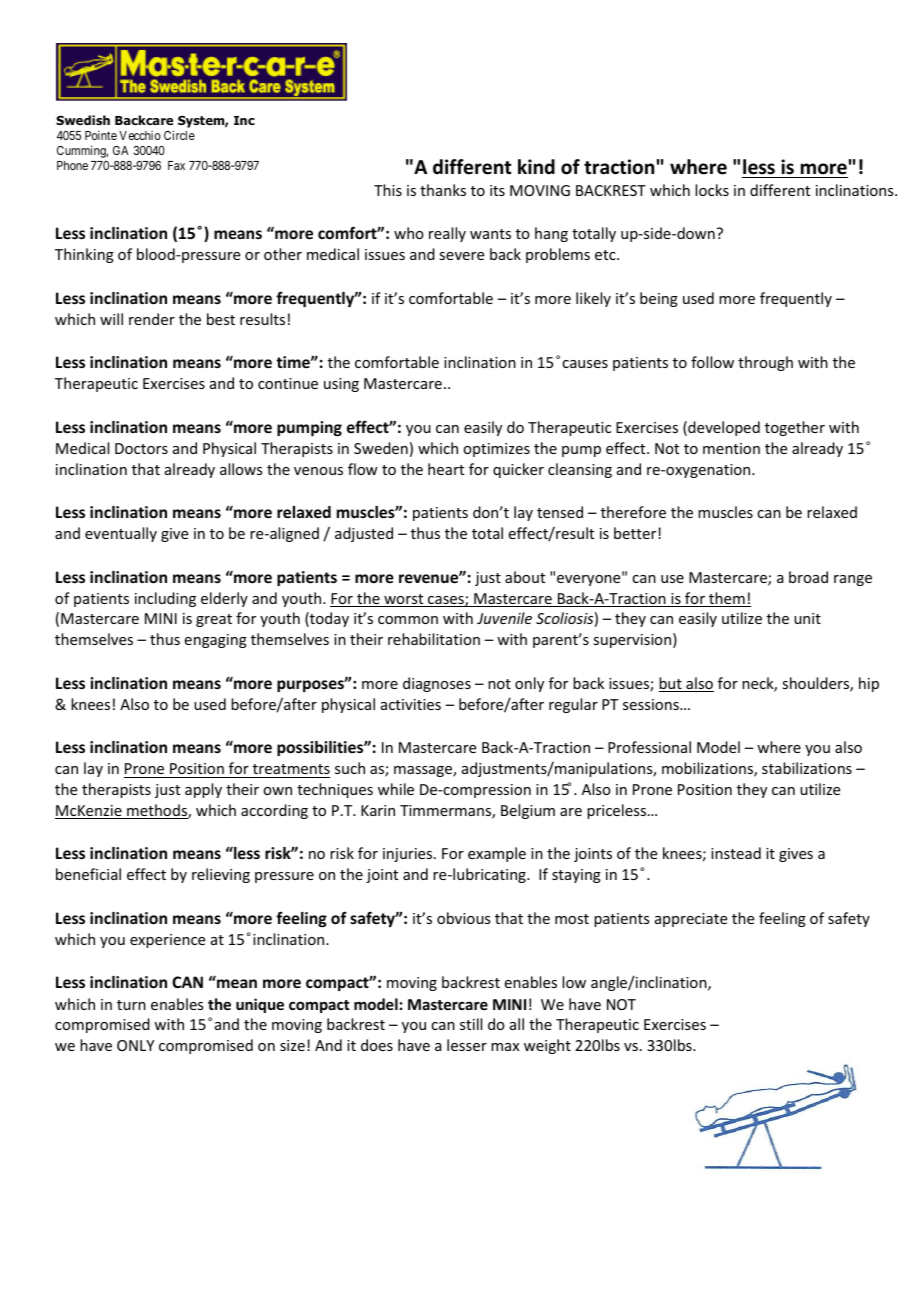 The width and height of the document is (924, 1308). Describe the element at coordinates (712, 190) in the document. I see `locks` at that location.
